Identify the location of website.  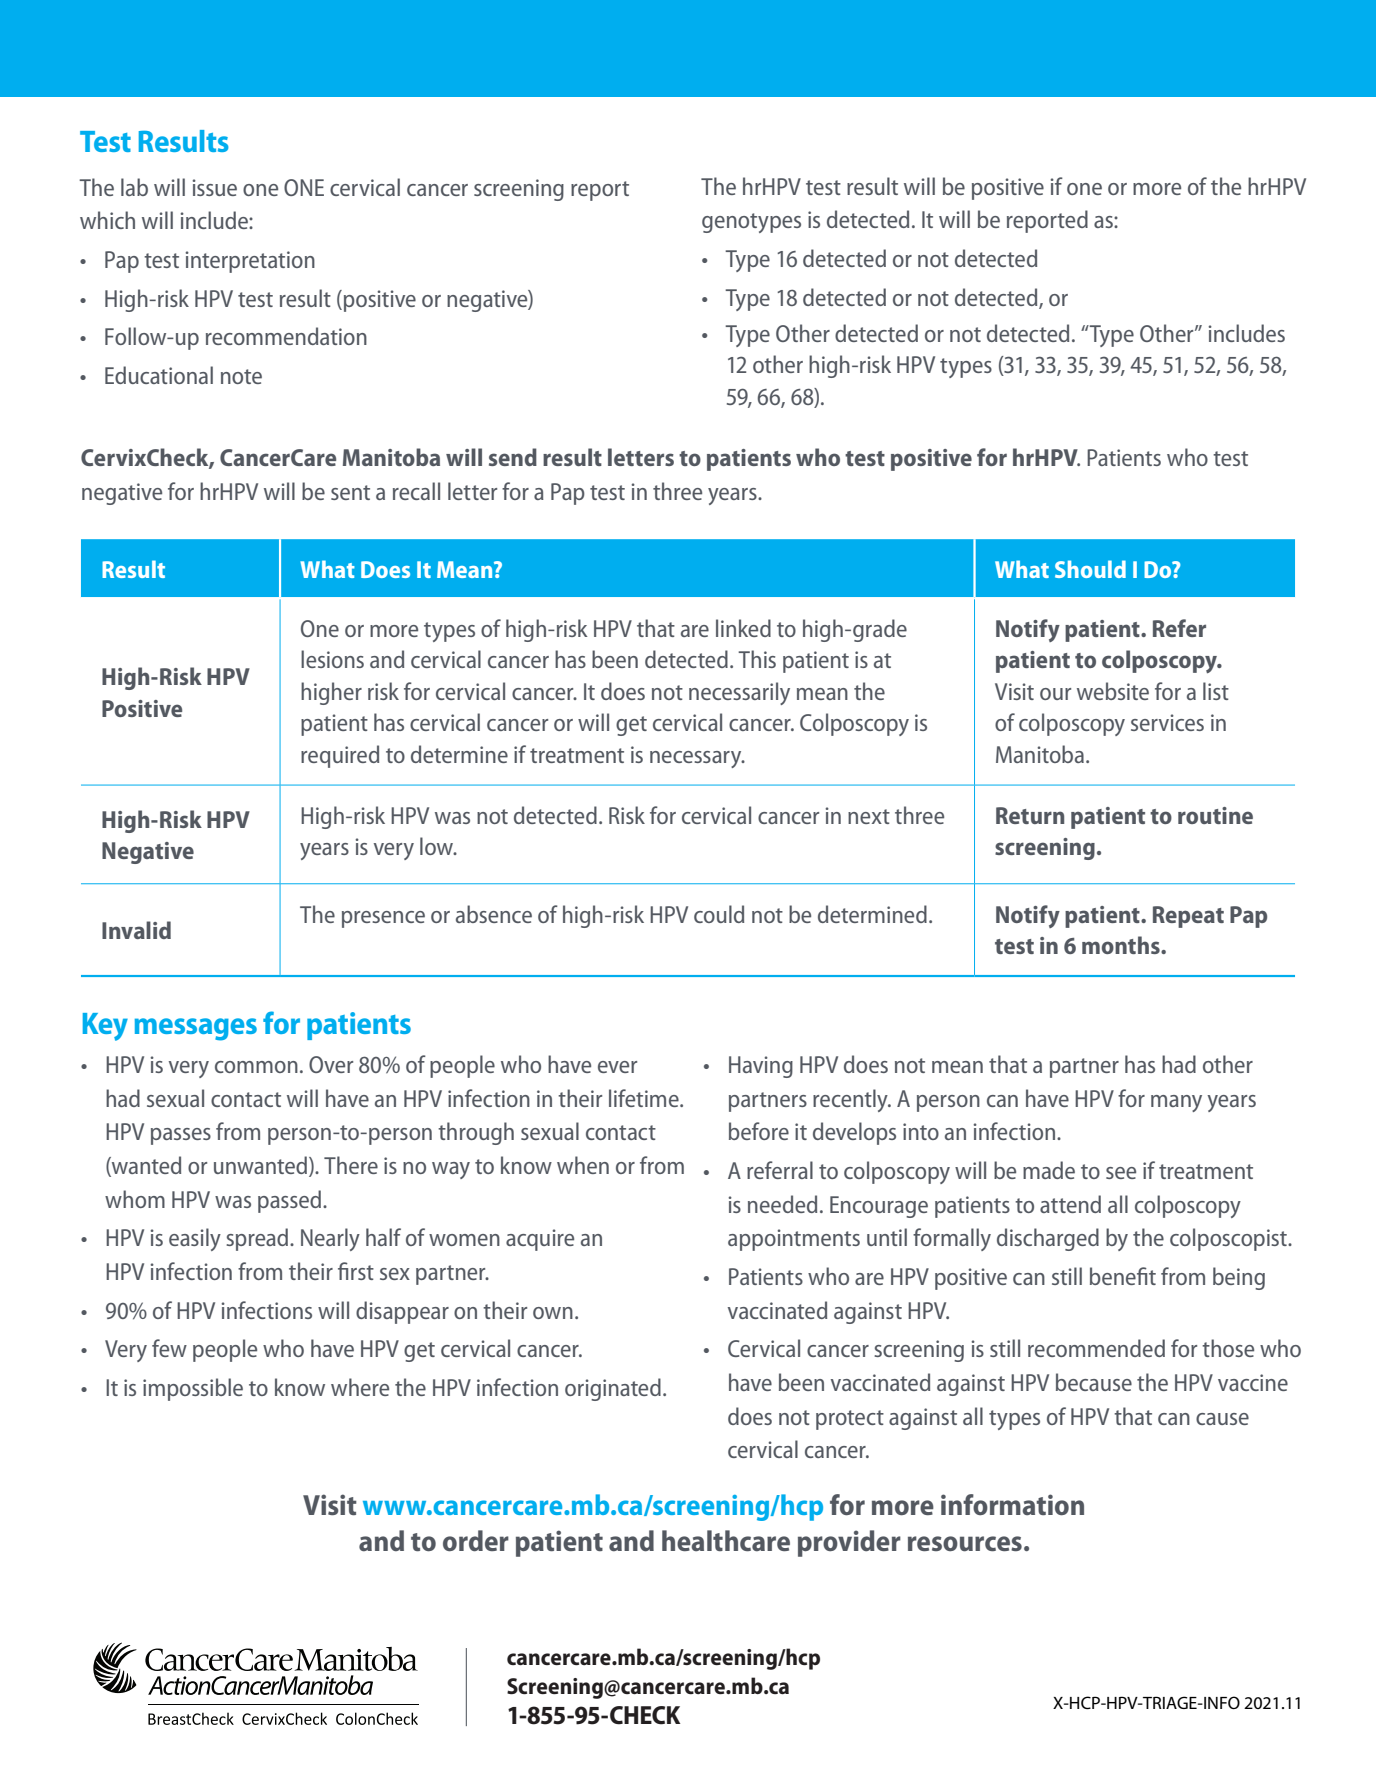
(1113, 691).
